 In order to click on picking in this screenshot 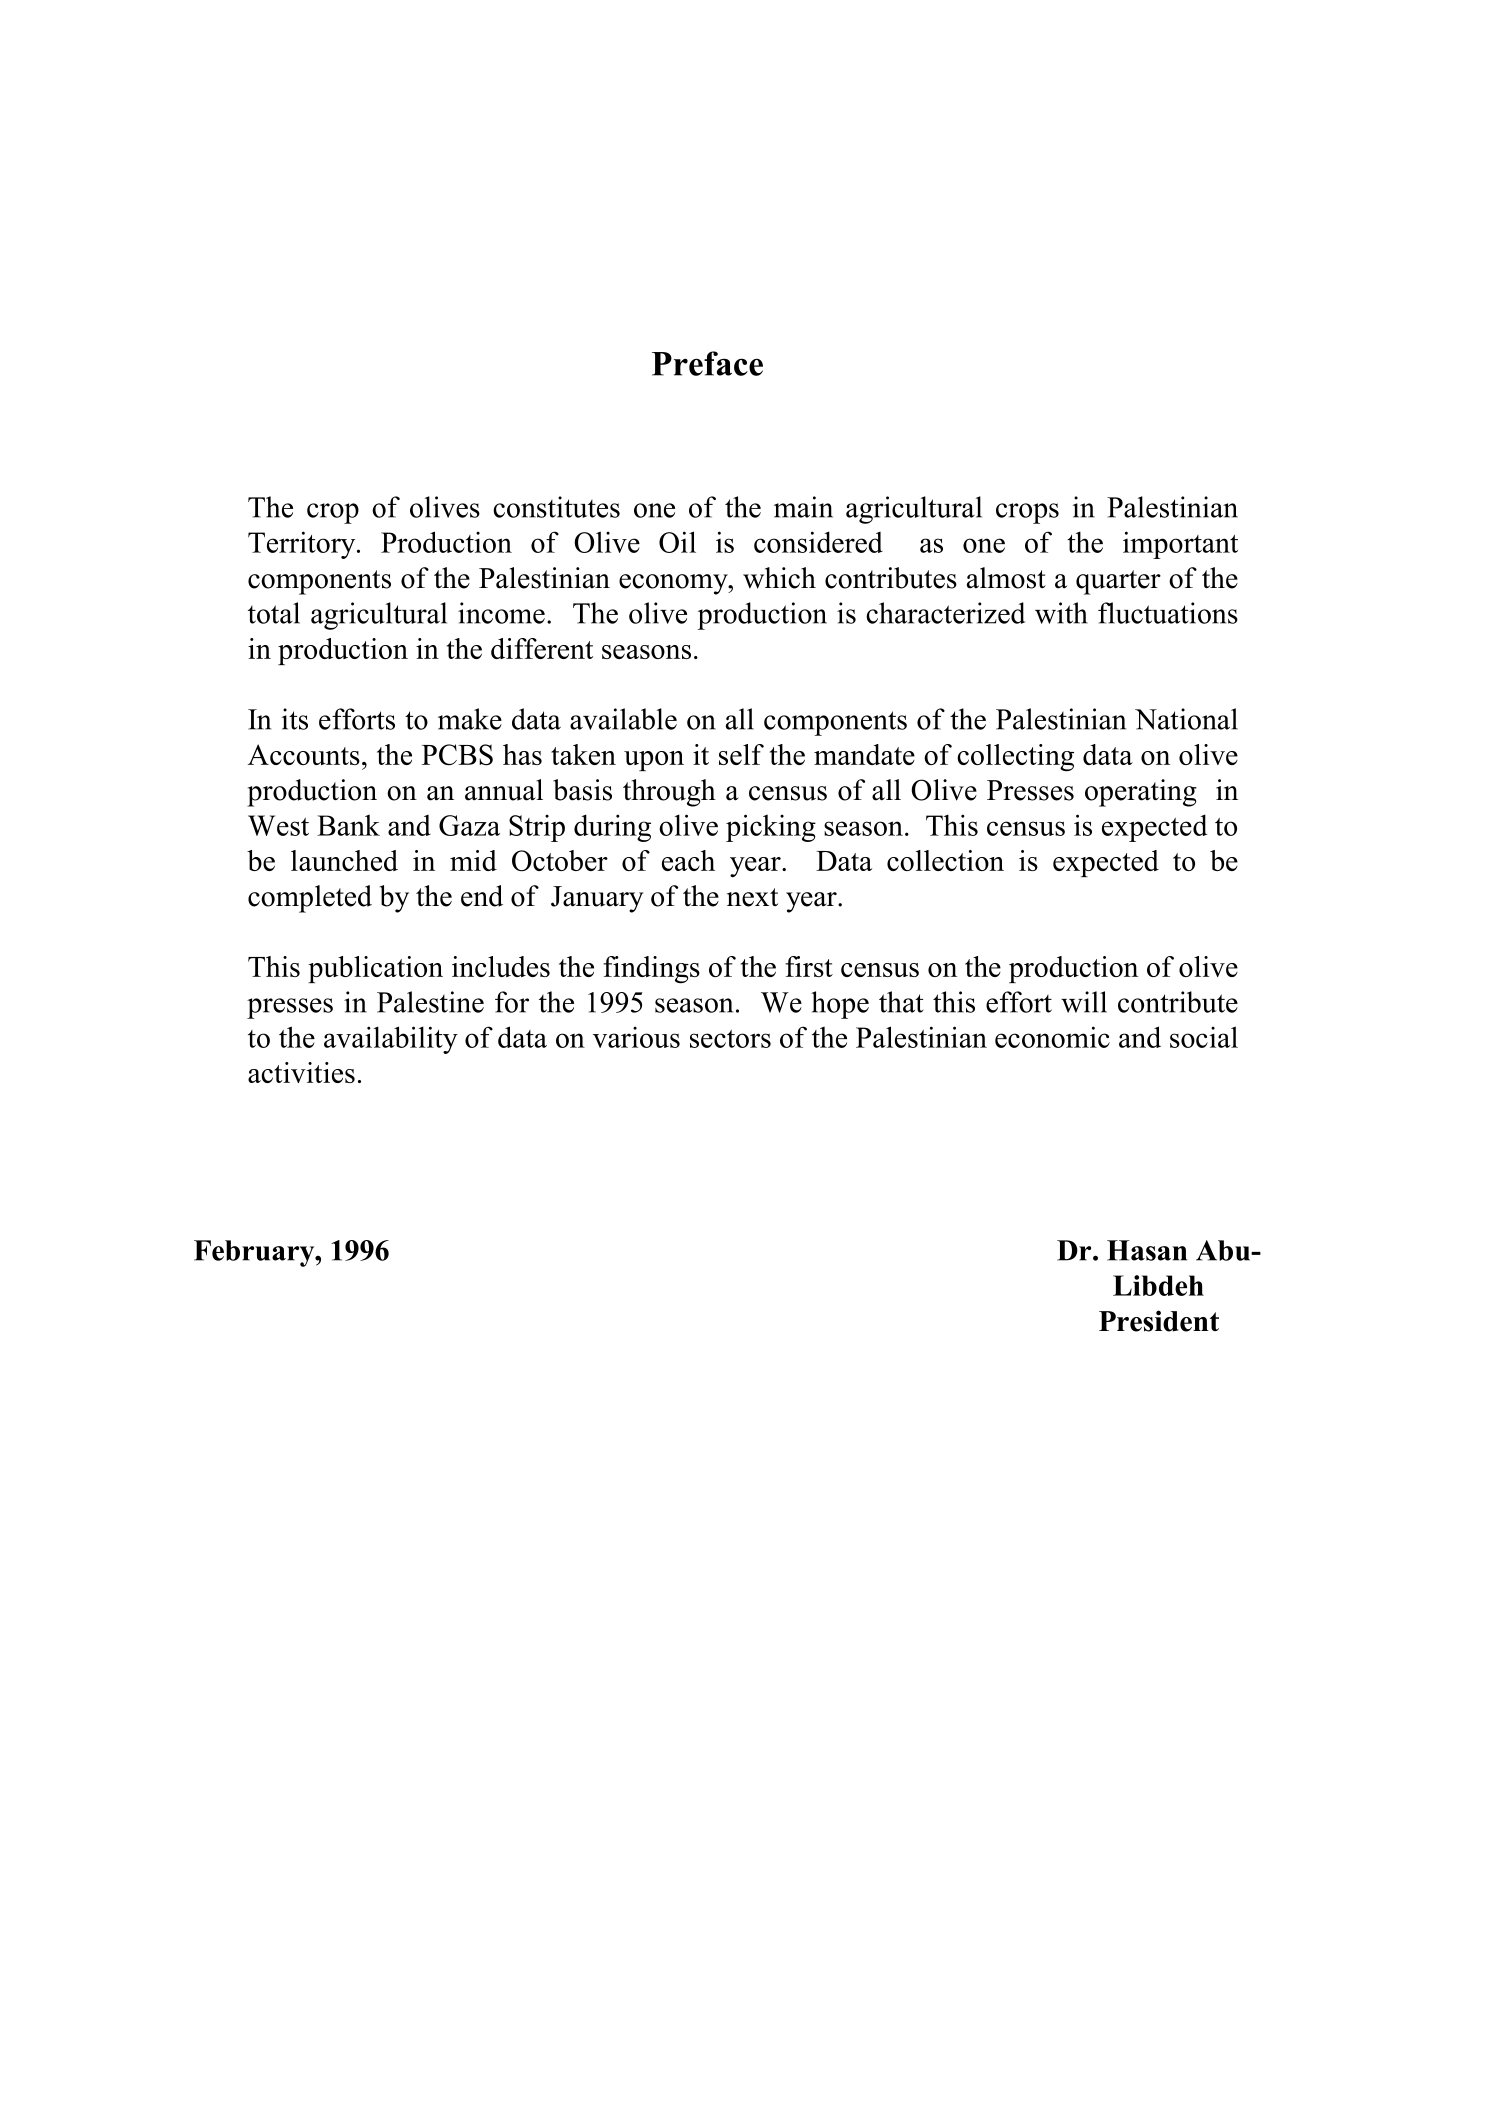, I will do `click(771, 828)`.
